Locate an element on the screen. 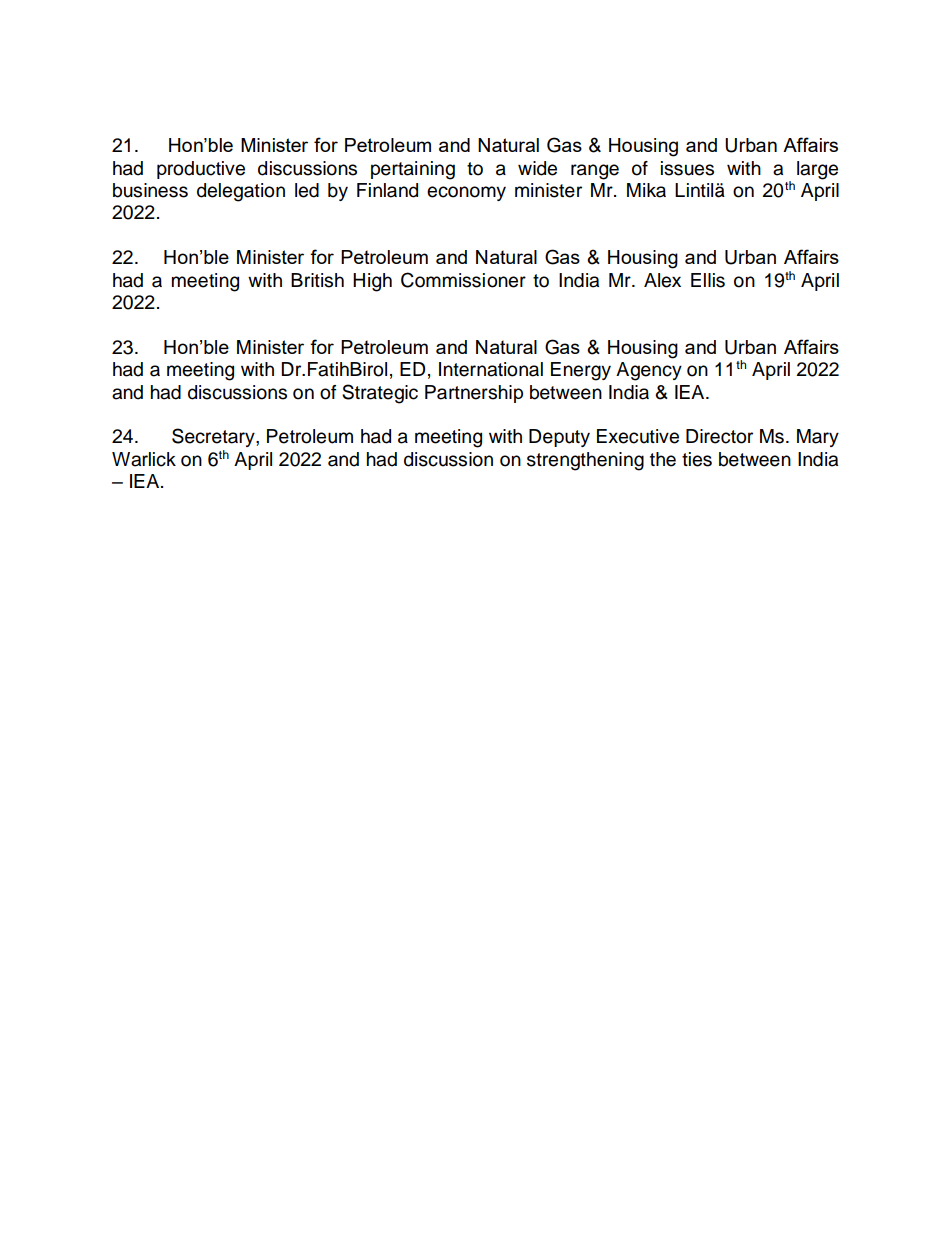  productive is located at coordinates (201, 170).
